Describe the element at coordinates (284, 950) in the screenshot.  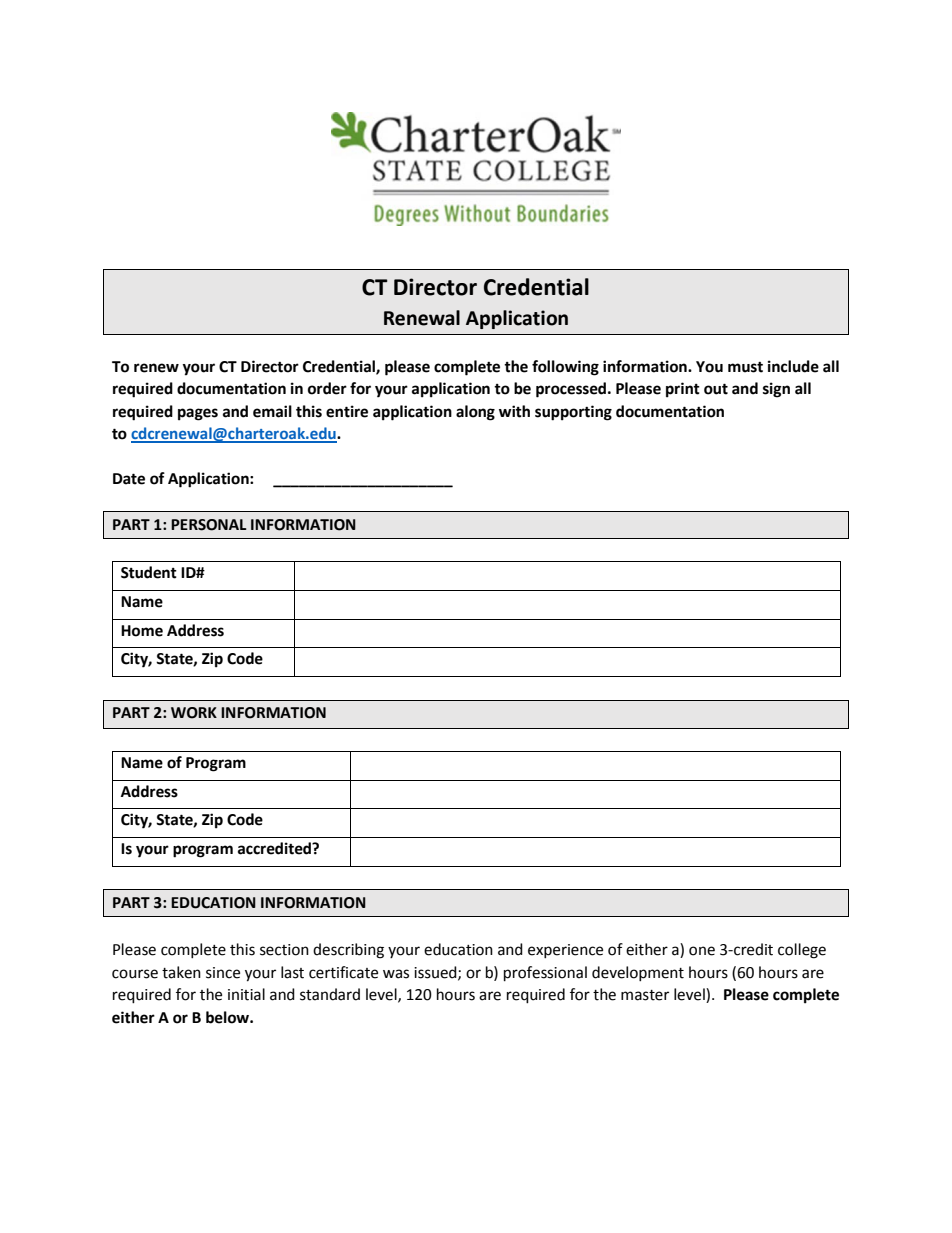
I see `section` at that location.
